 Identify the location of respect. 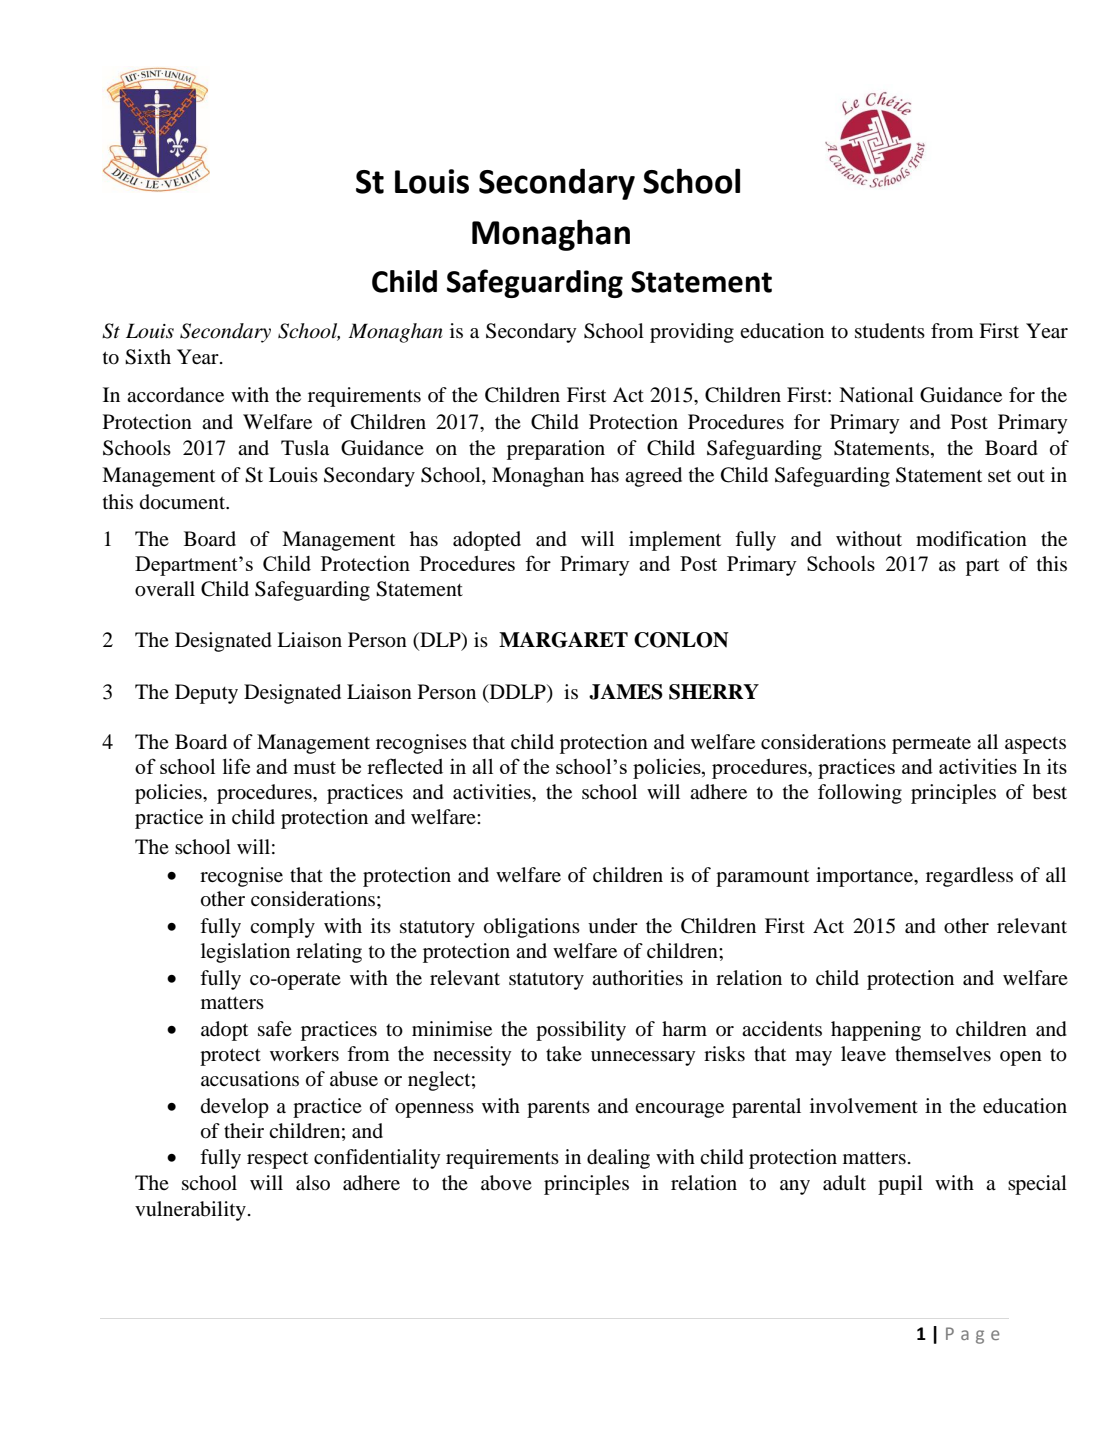
(277, 1160).
